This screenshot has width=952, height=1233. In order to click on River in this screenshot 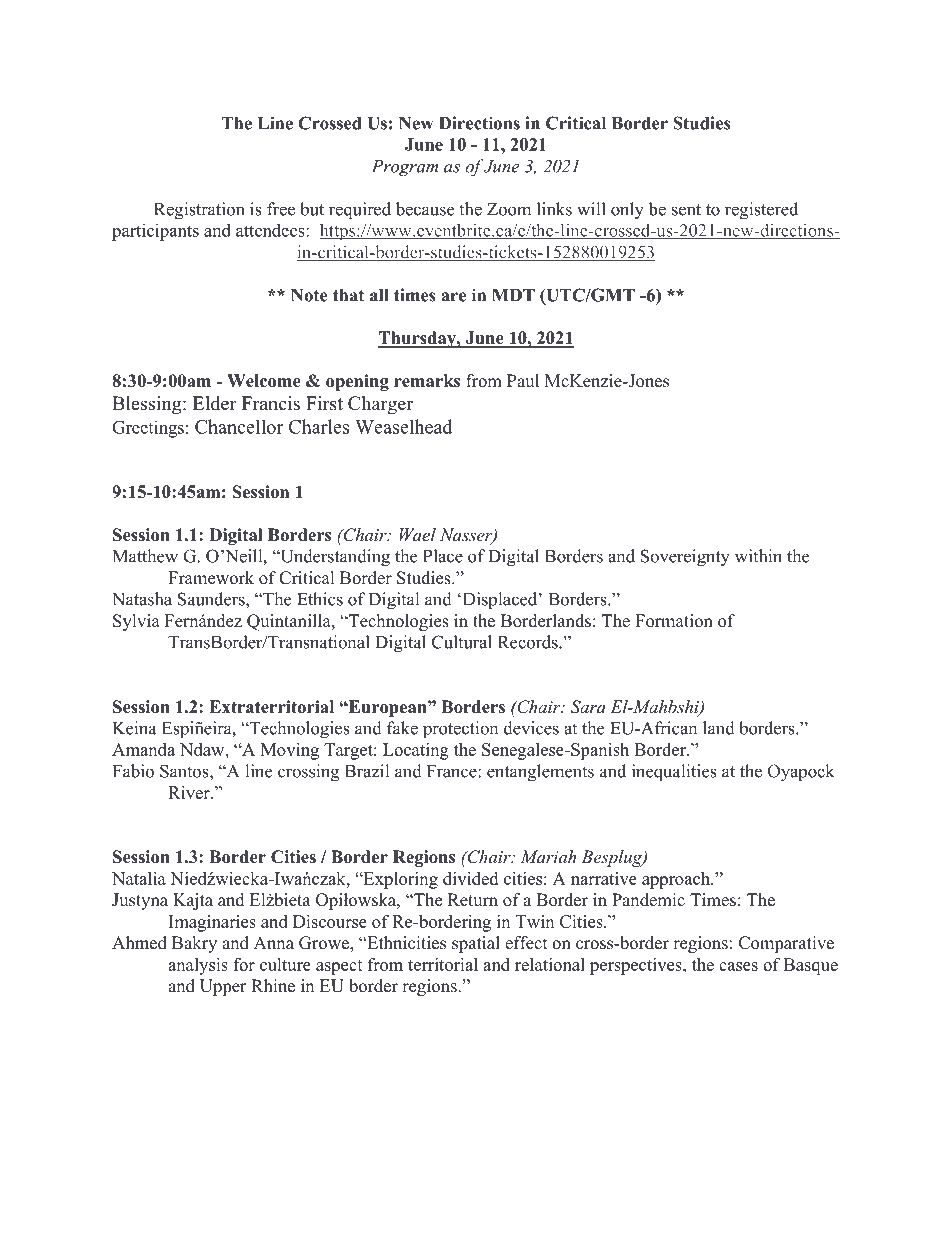, I will do `click(190, 792)`.
